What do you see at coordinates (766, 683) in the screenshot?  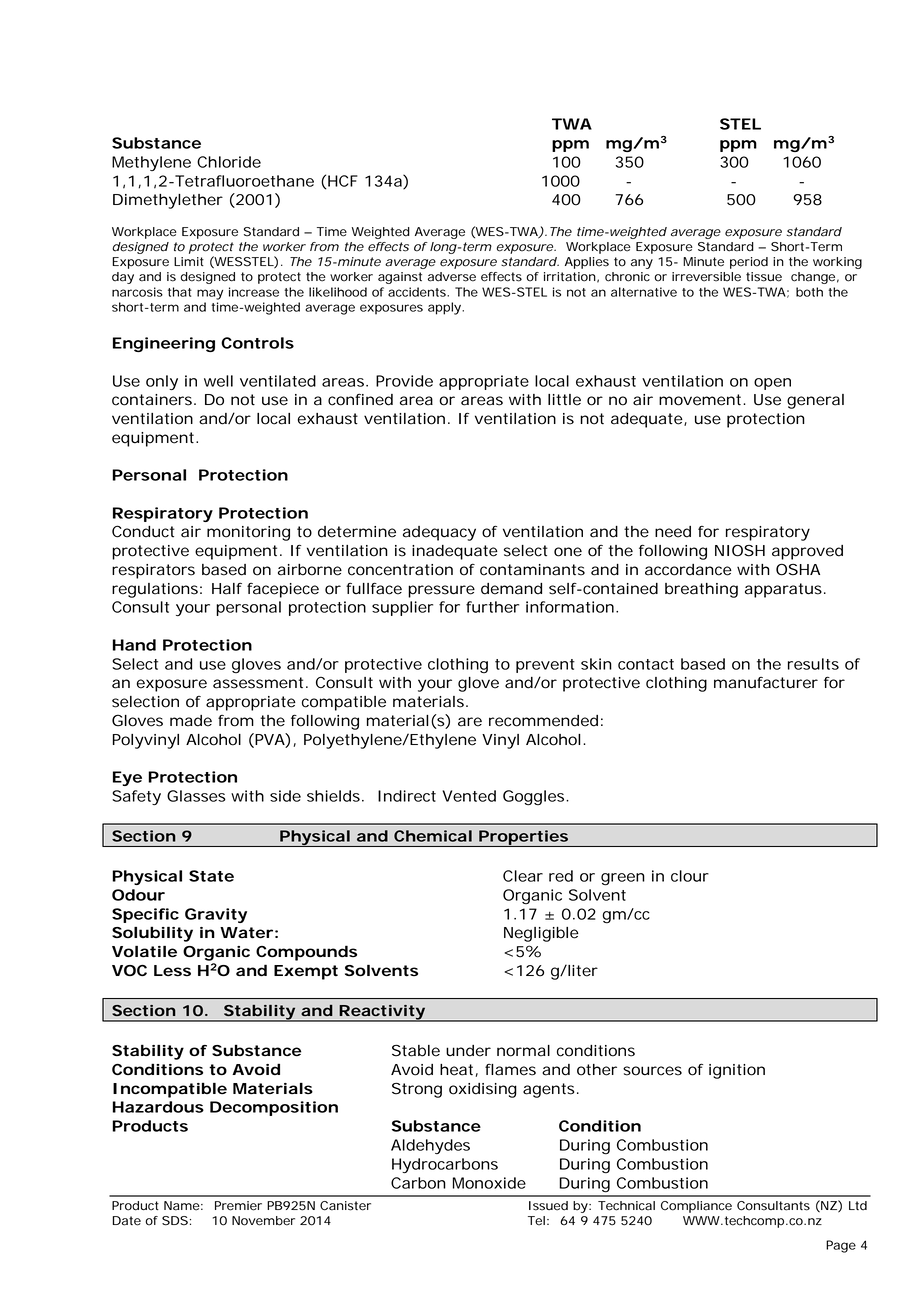 I see `manufacturer` at bounding box center [766, 683].
